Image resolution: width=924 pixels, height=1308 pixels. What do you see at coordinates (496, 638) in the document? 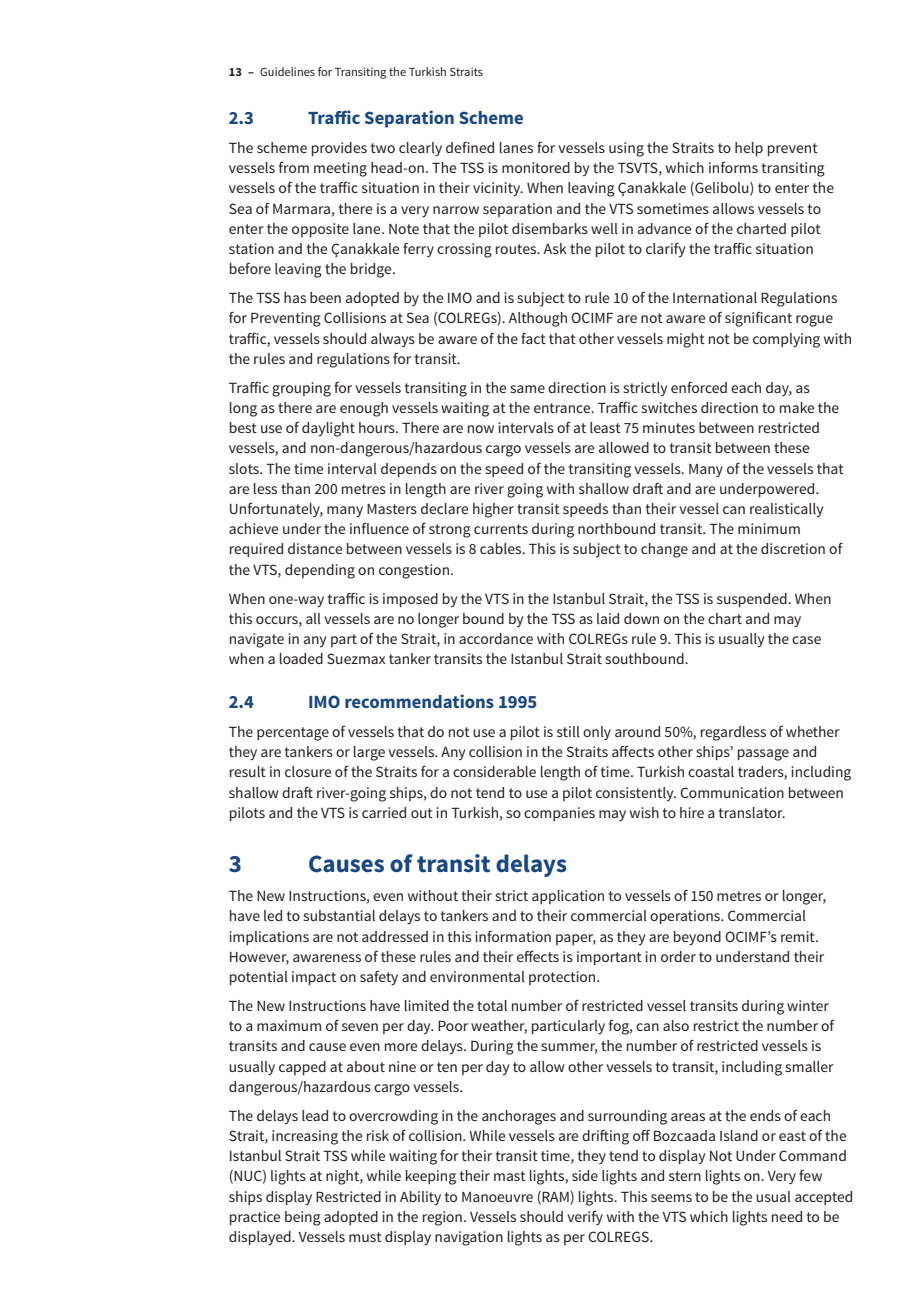
I see `accordance` at bounding box center [496, 638].
